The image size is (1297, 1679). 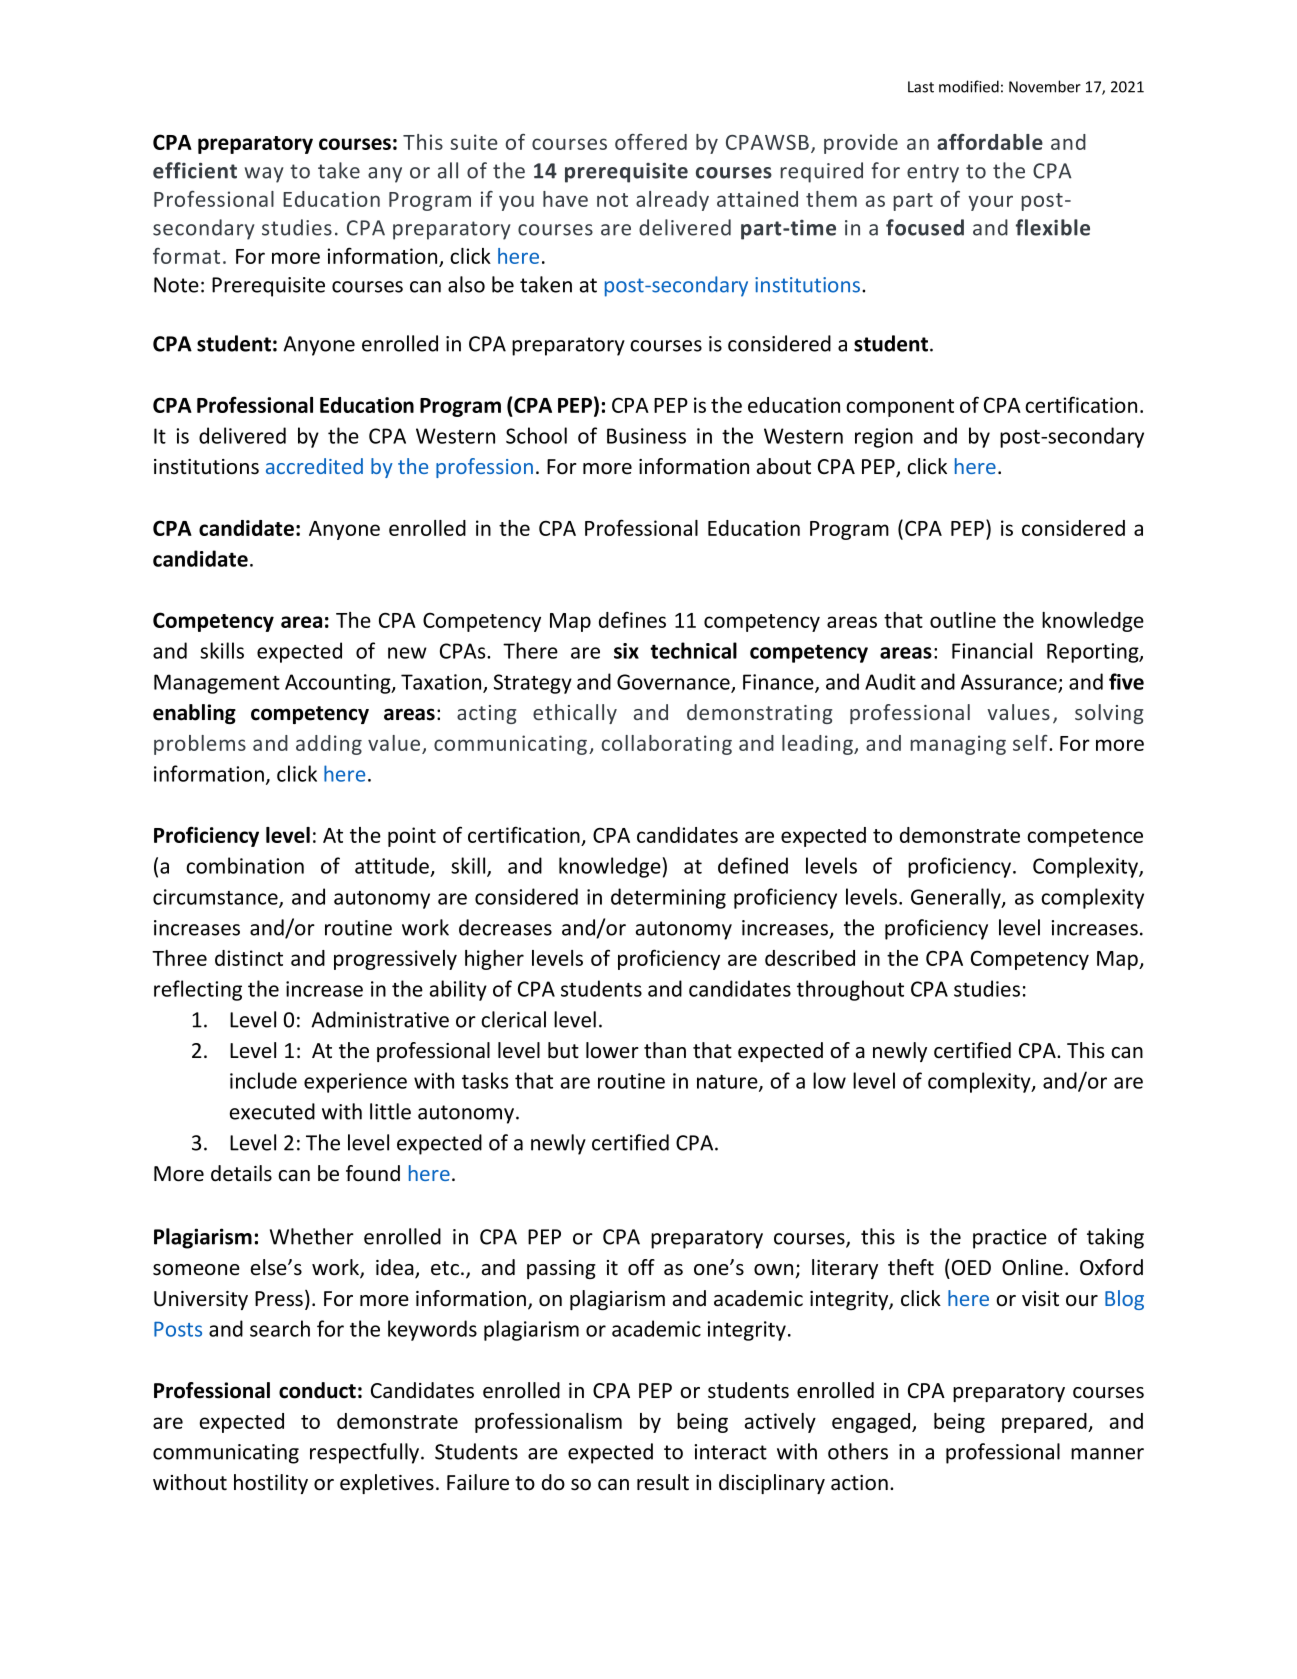 I want to click on self, so click(x=1031, y=743).
